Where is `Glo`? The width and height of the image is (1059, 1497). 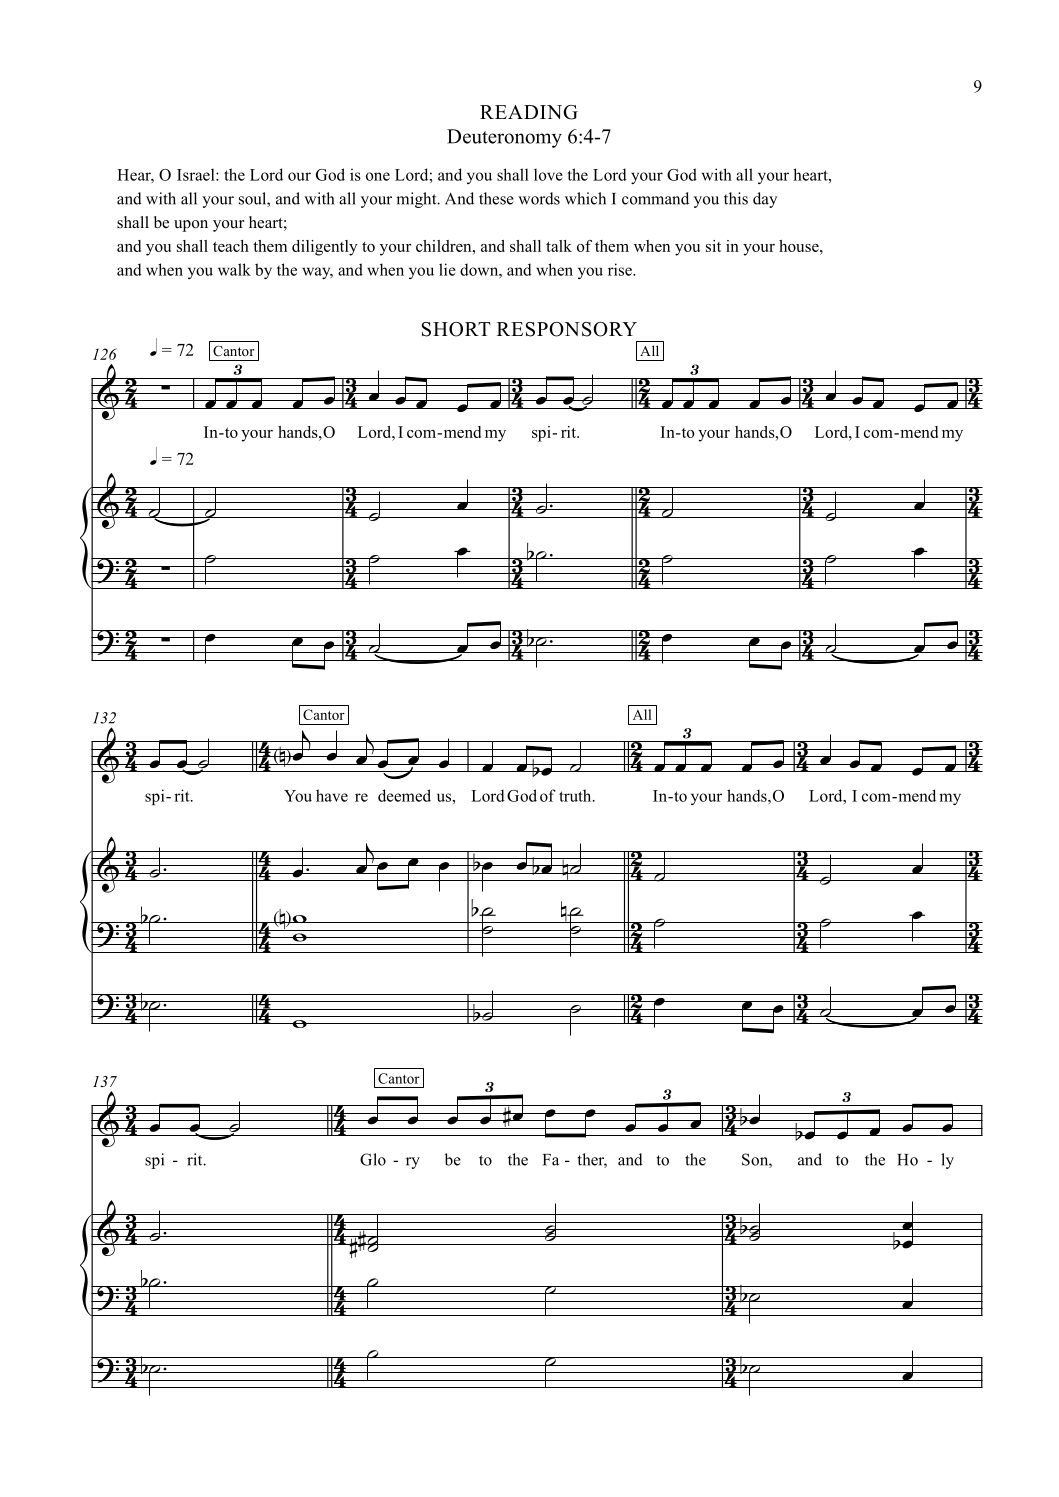
Glo is located at coordinates (373, 1159).
